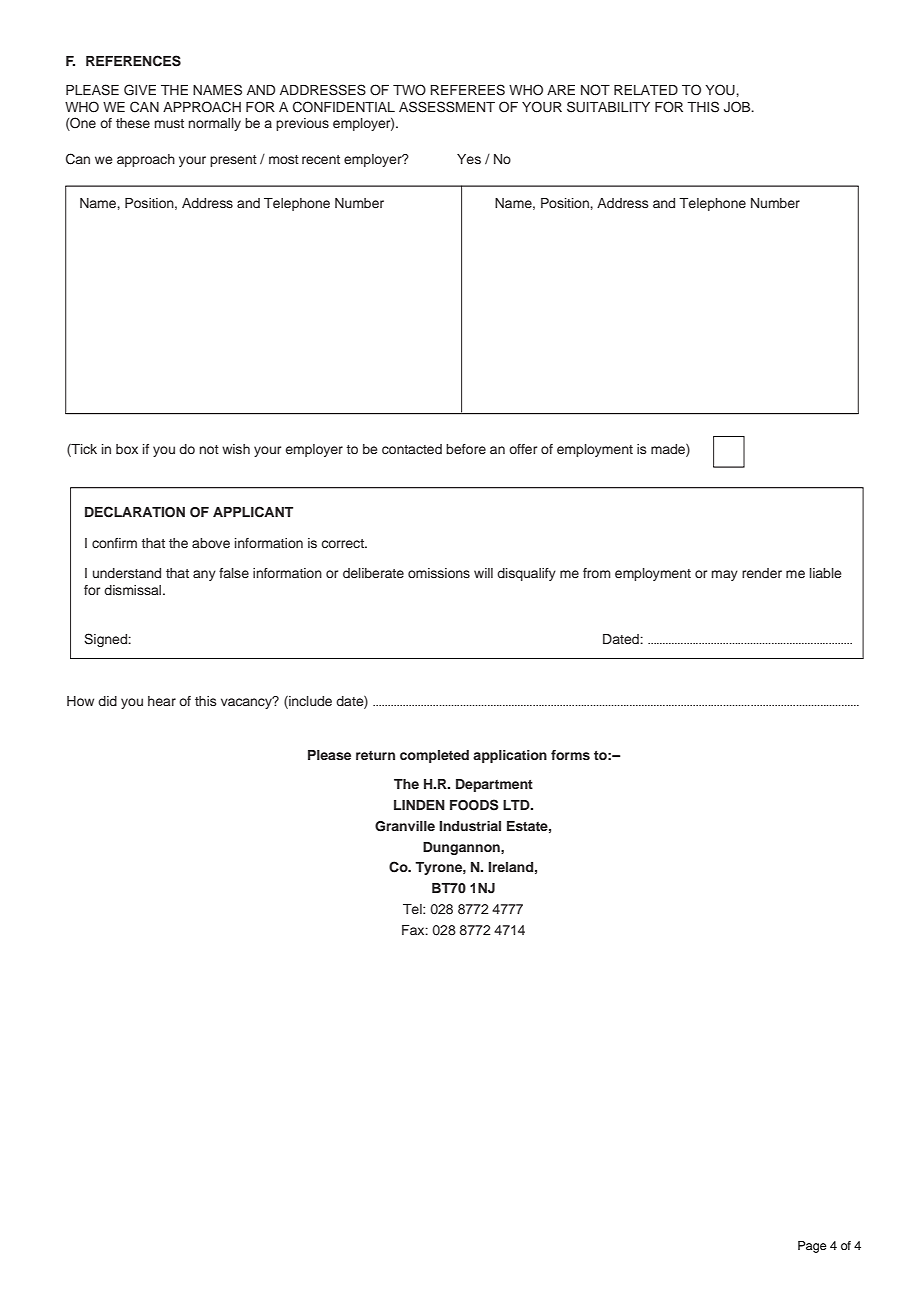 Image resolution: width=924 pixels, height=1308 pixels. I want to click on ASSESSMENT, so click(447, 107).
